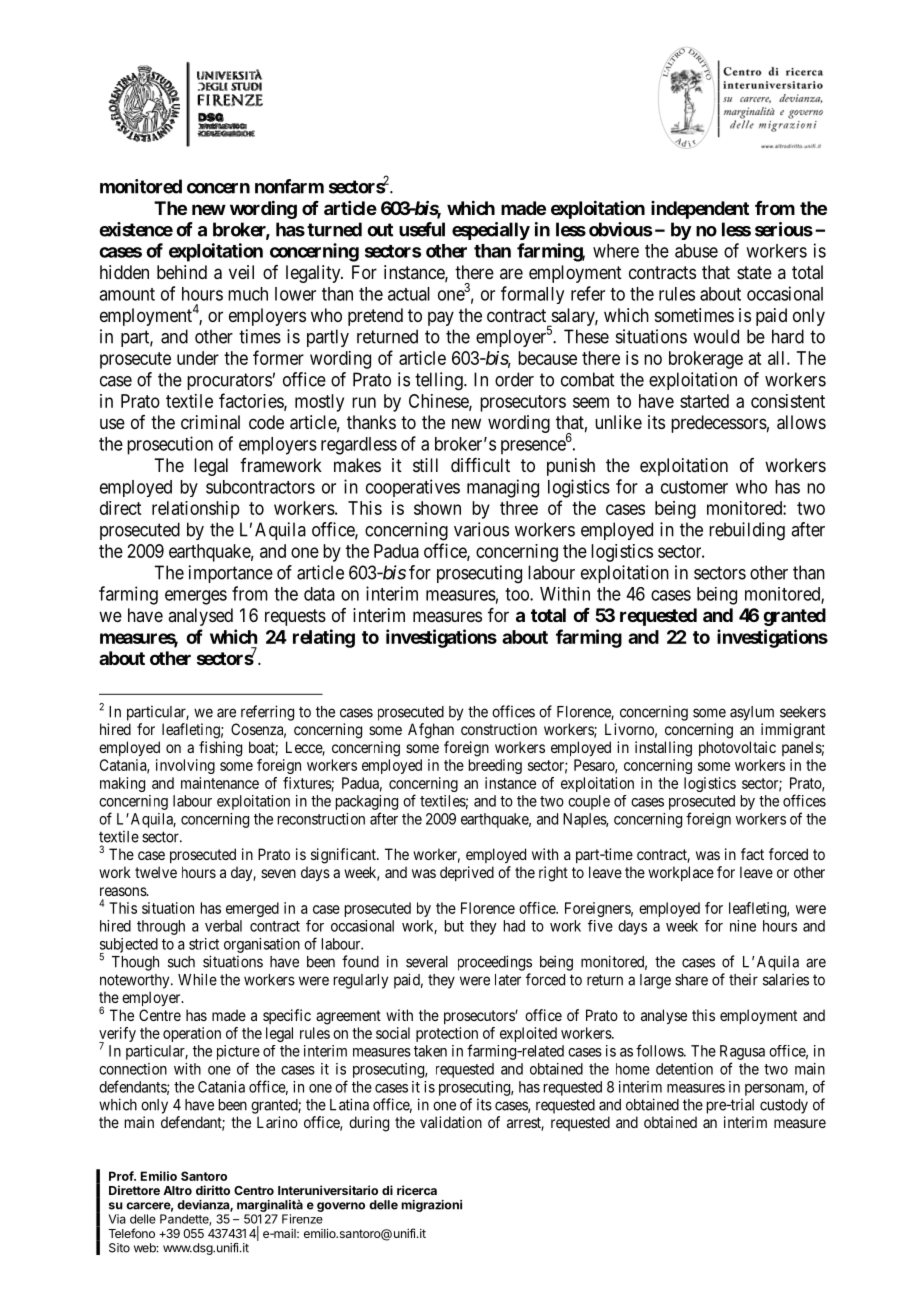 The height and width of the screenshot is (1308, 924). I want to click on custody, so click(784, 1106).
